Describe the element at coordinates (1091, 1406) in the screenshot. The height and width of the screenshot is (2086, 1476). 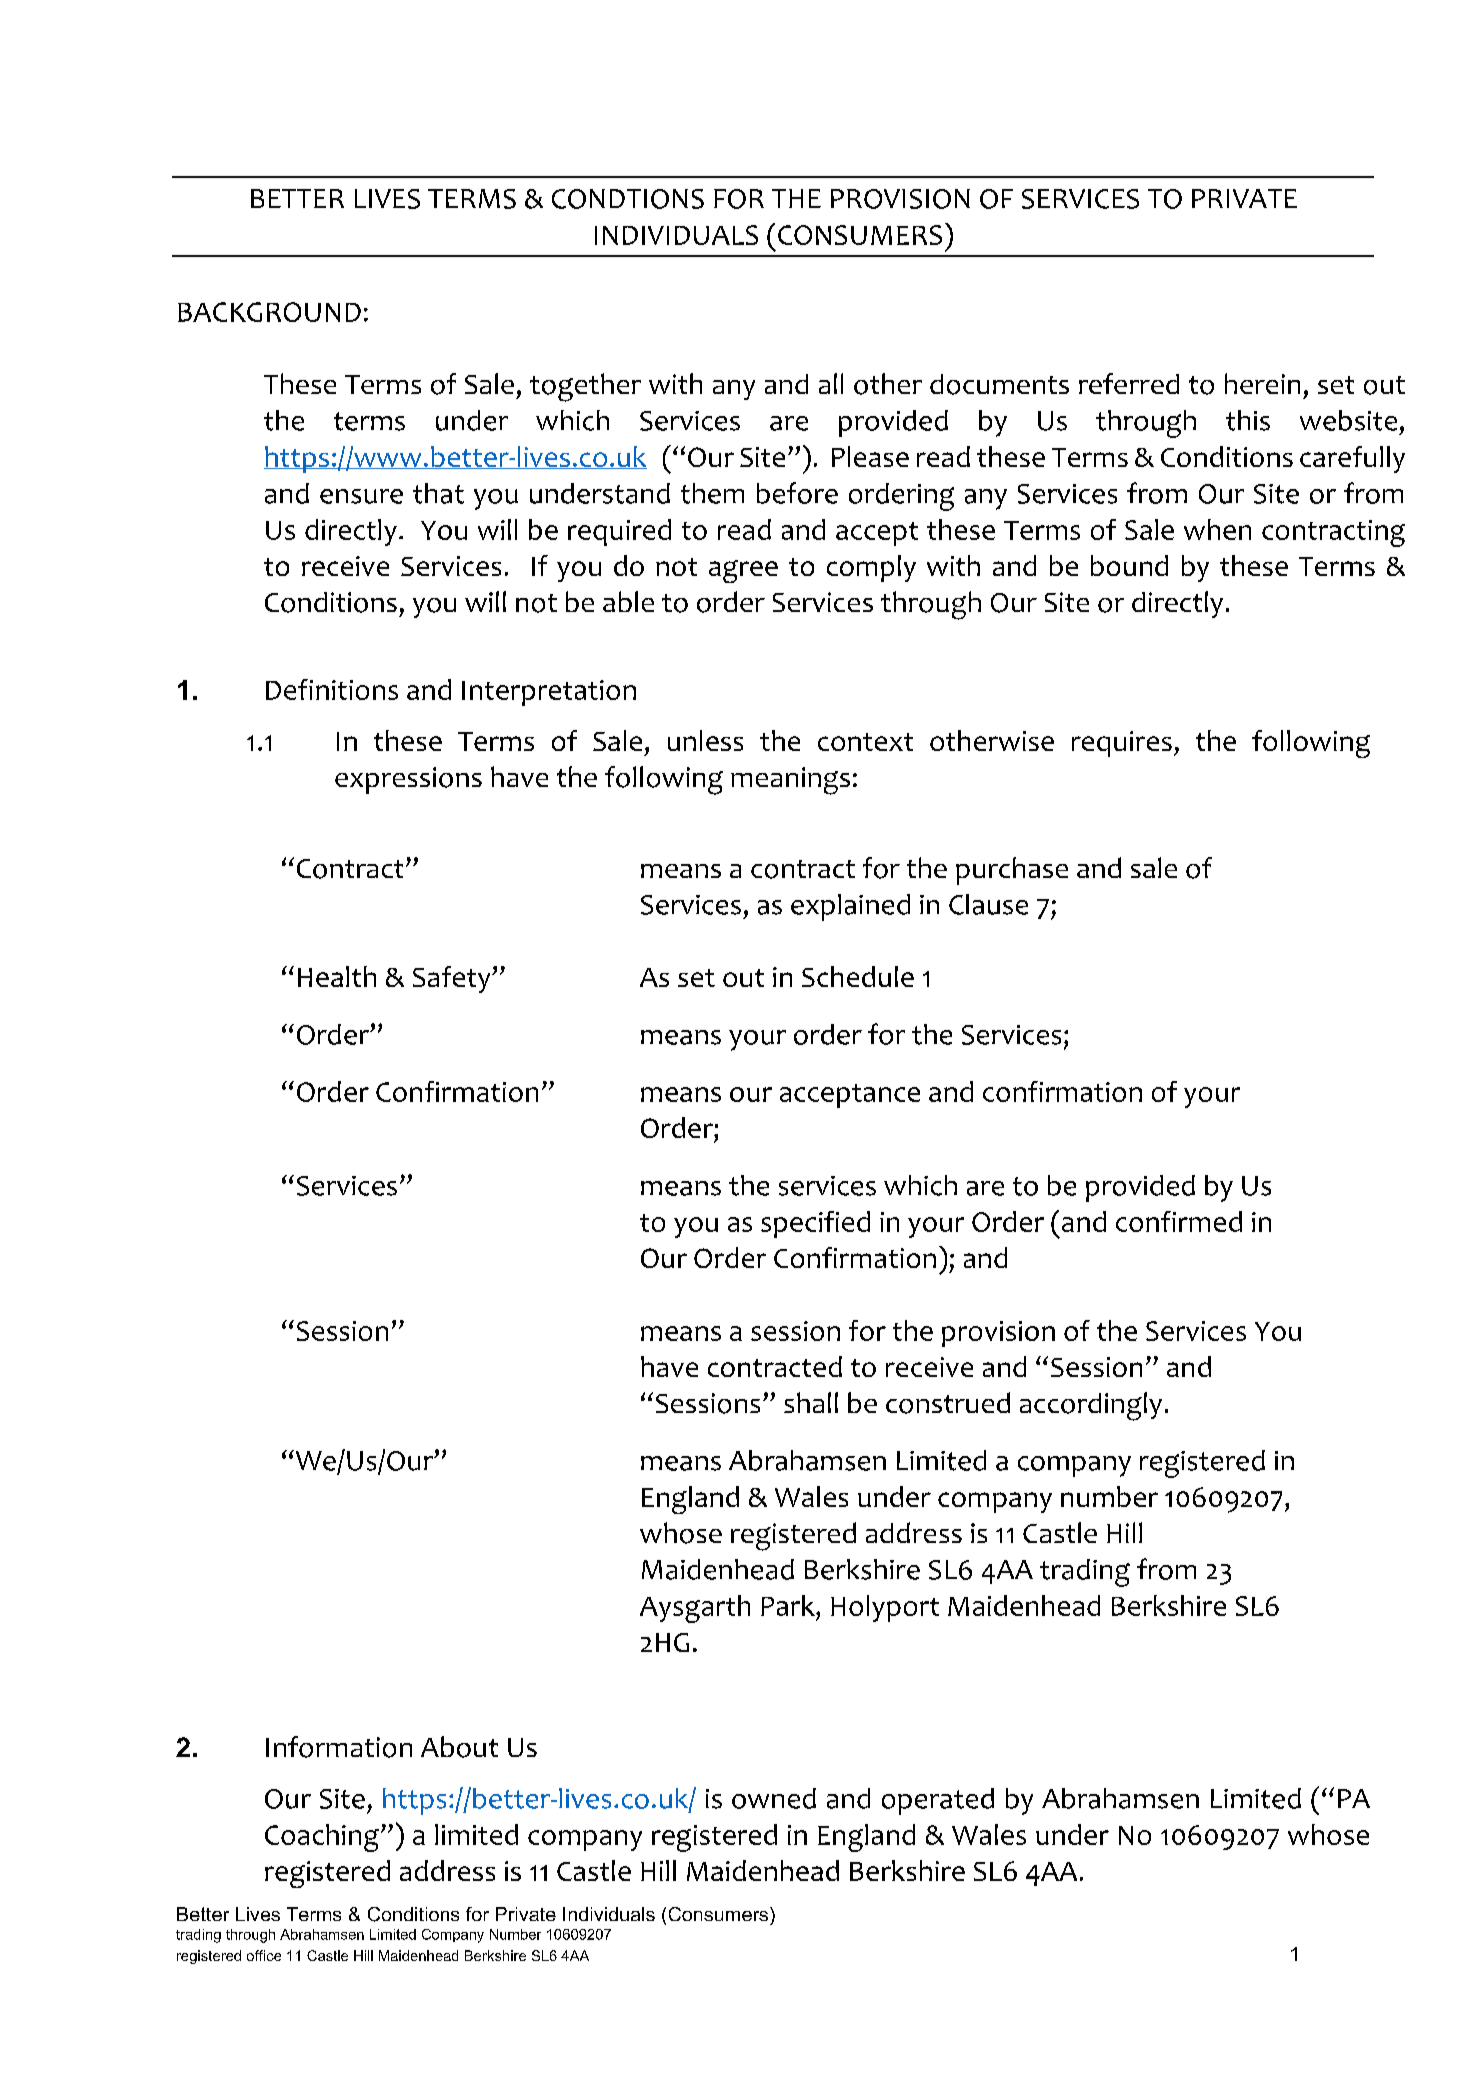
I see `accordingly` at that location.
